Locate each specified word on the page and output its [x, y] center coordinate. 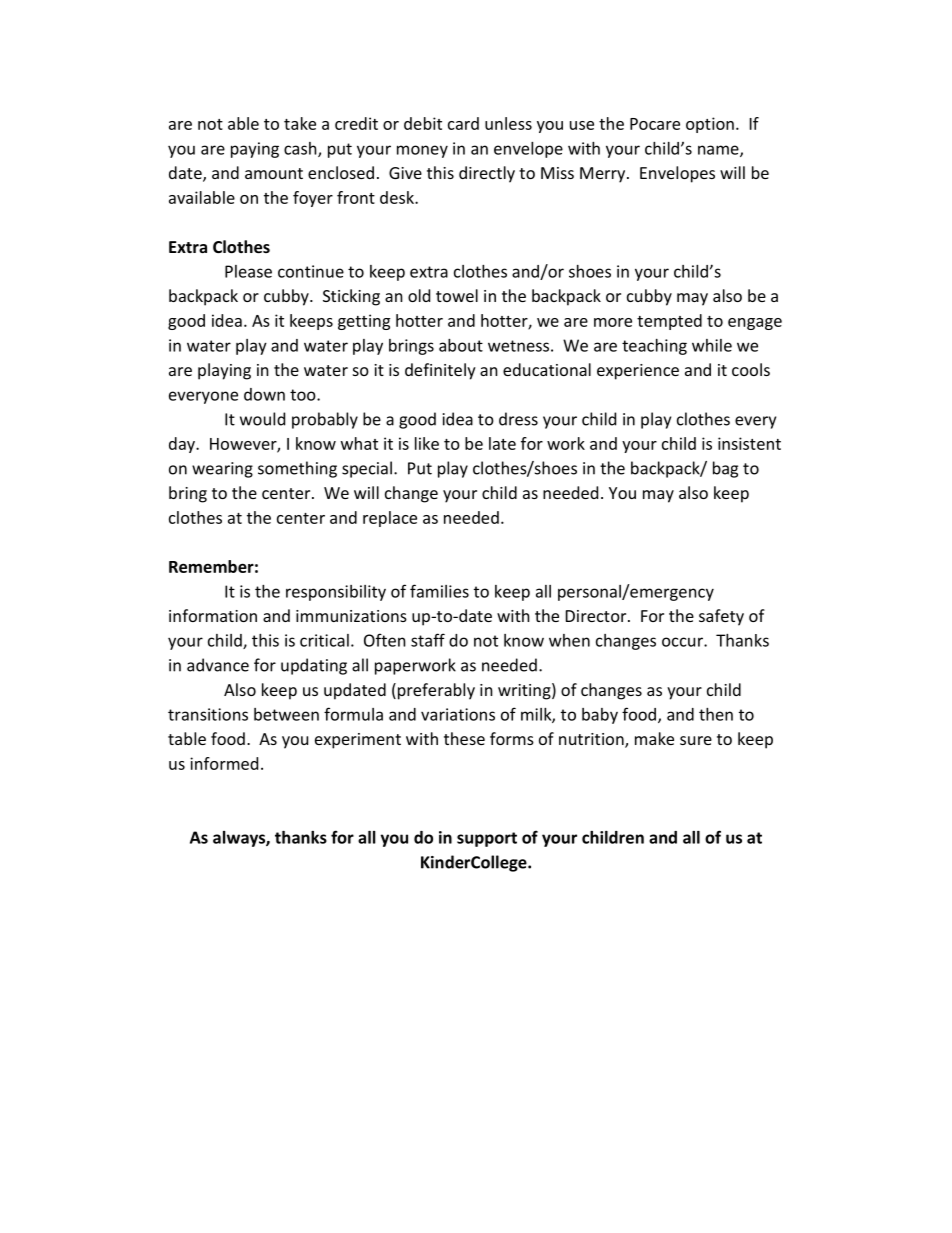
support [487, 839]
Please [248, 271]
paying [255, 150]
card [463, 123]
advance [218, 665]
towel [457, 295]
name [719, 151]
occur [683, 642]
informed [224, 763]
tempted [669, 322]
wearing [222, 470]
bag [725, 469]
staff [428, 640]
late [502, 443]
